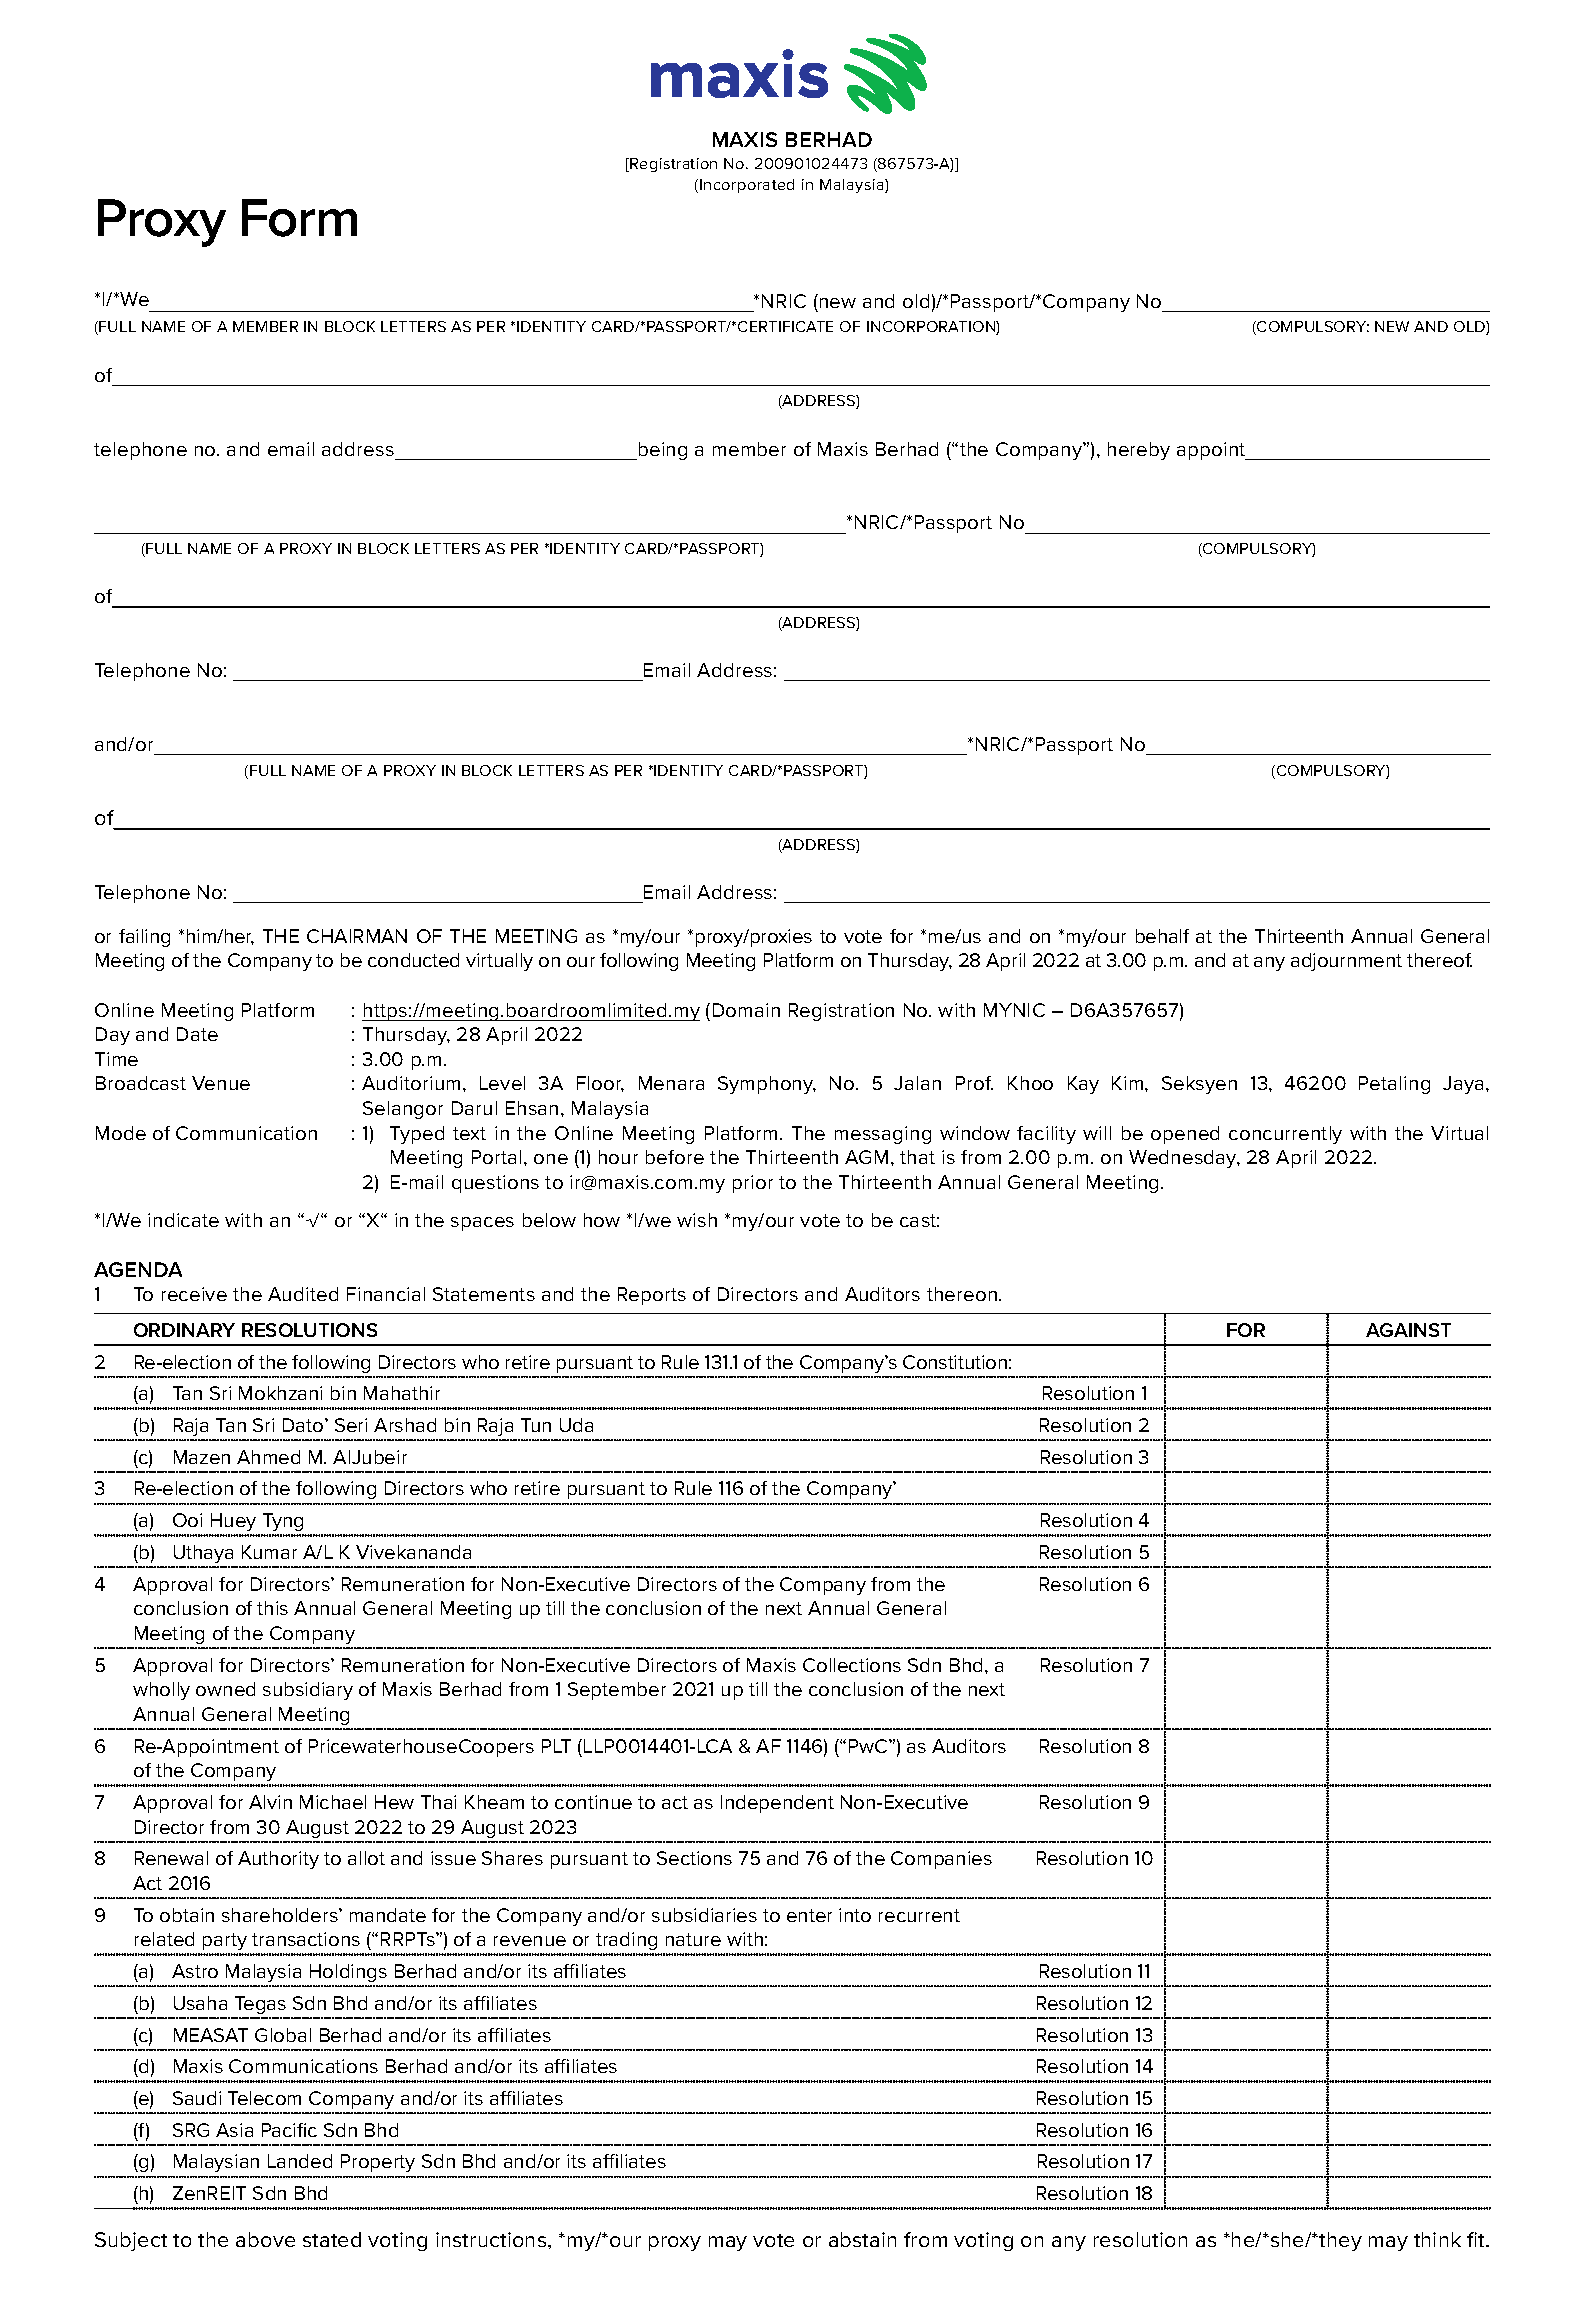 The width and height of the screenshot is (1590, 2304). Describe the element at coordinates (1346, 962) in the screenshot. I see `adjournment` at that location.
